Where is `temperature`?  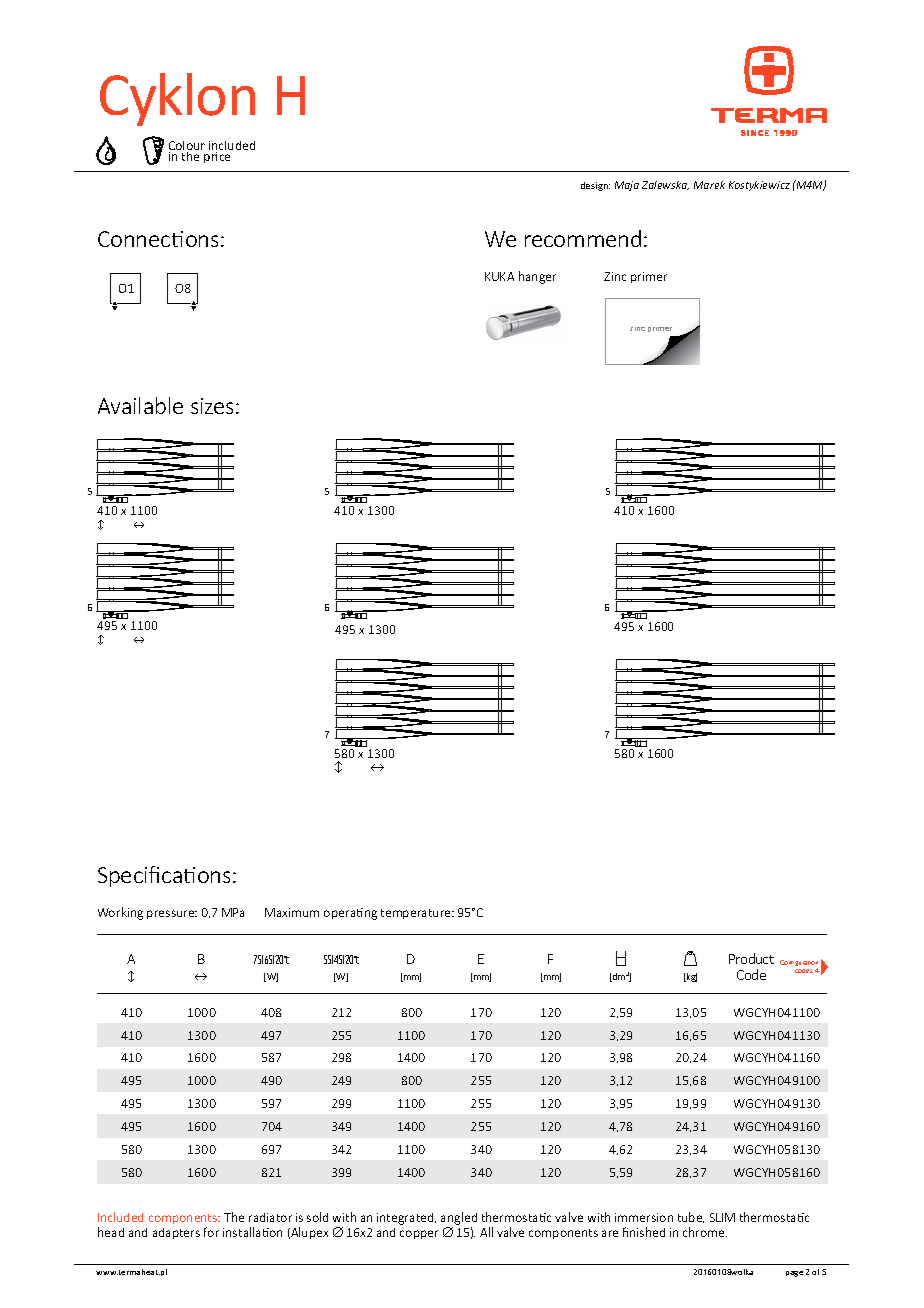
temperature is located at coordinates (417, 914).
